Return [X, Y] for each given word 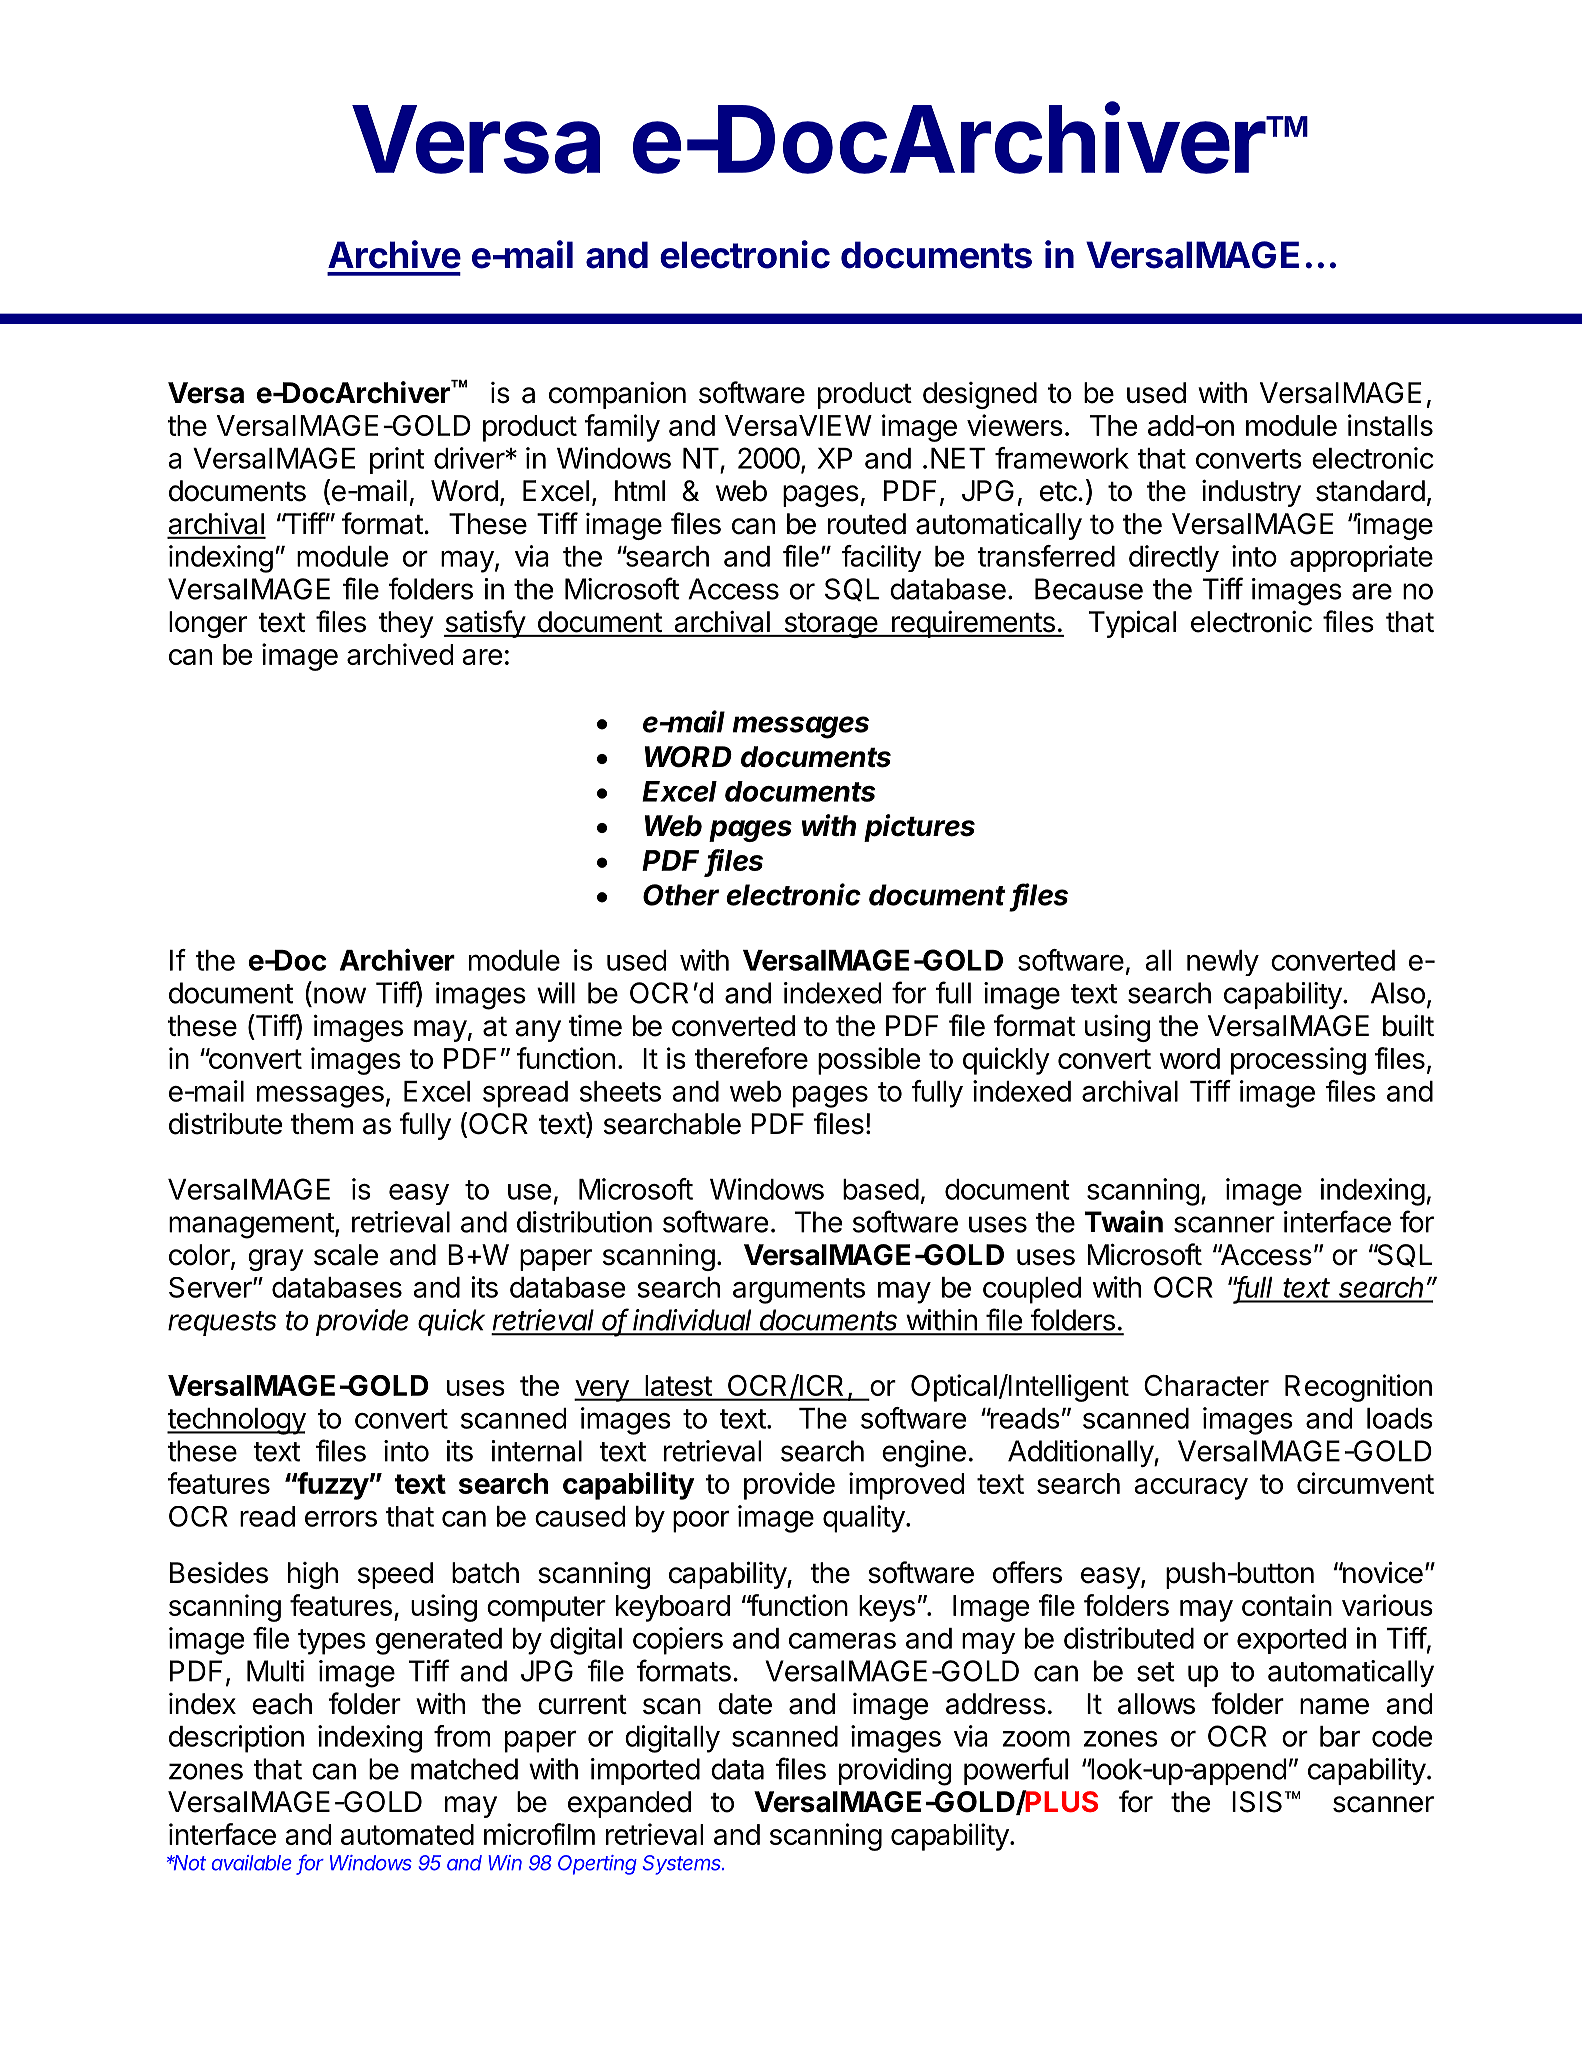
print [397, 460]
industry [1251, 493]
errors [341, 1518]
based [881, 1189]
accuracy [1191, 1489]
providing [895, 1772]
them [322, 1124]
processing [1298, 1061]
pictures [919, 828]
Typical [1132, 624]
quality [864, 1519]
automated [407, 1834]
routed [867, 524]
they [406, 624]
